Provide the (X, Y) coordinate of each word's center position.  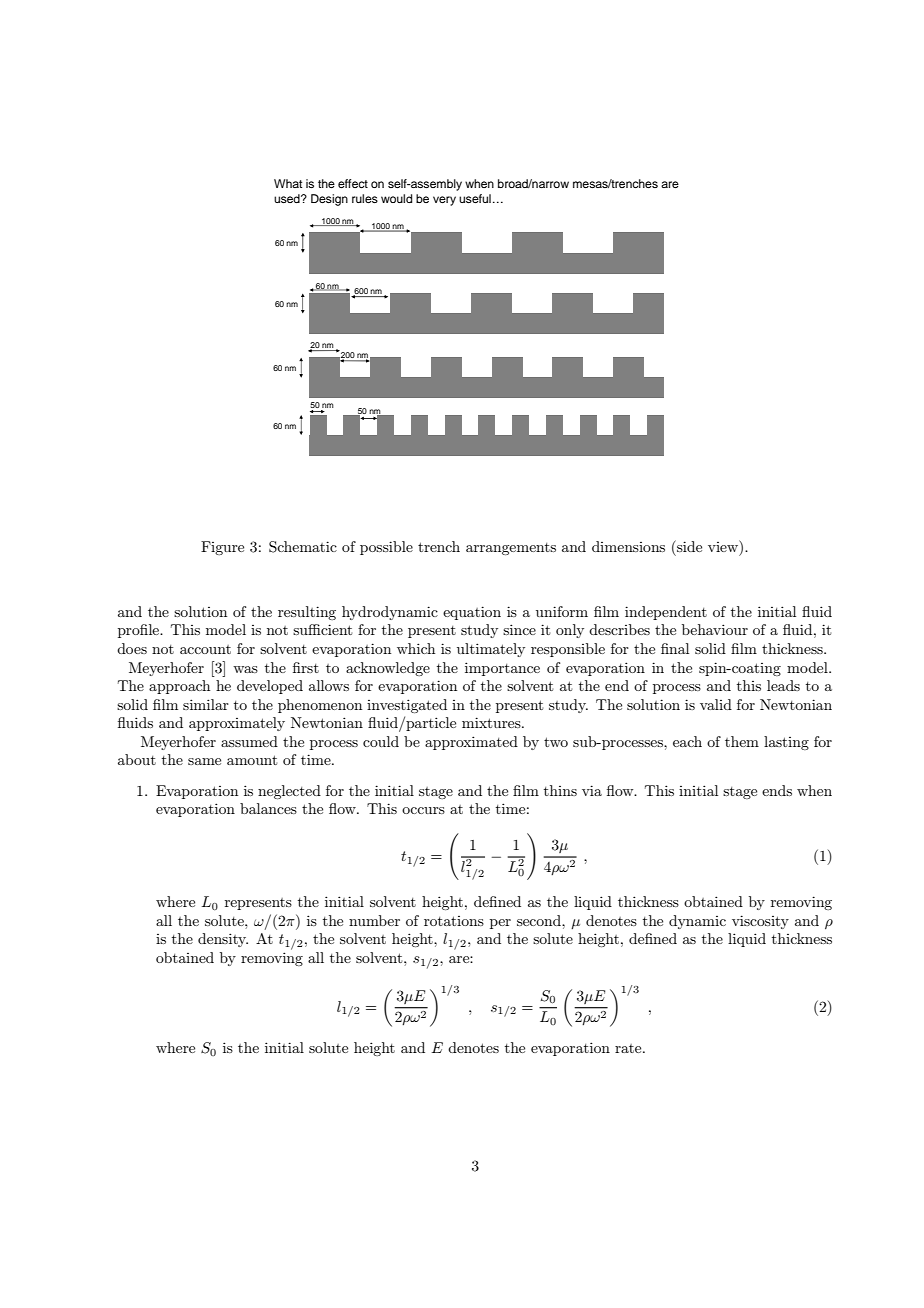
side (688, 546)
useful (475, 198)
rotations (454, 921)
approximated (471, 743)
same (204, 761)
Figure (222, 548)
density (223, 940)
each (687, 741)
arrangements (511, 549)
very (444, 201)
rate (629, 1048)
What (288, 183)
